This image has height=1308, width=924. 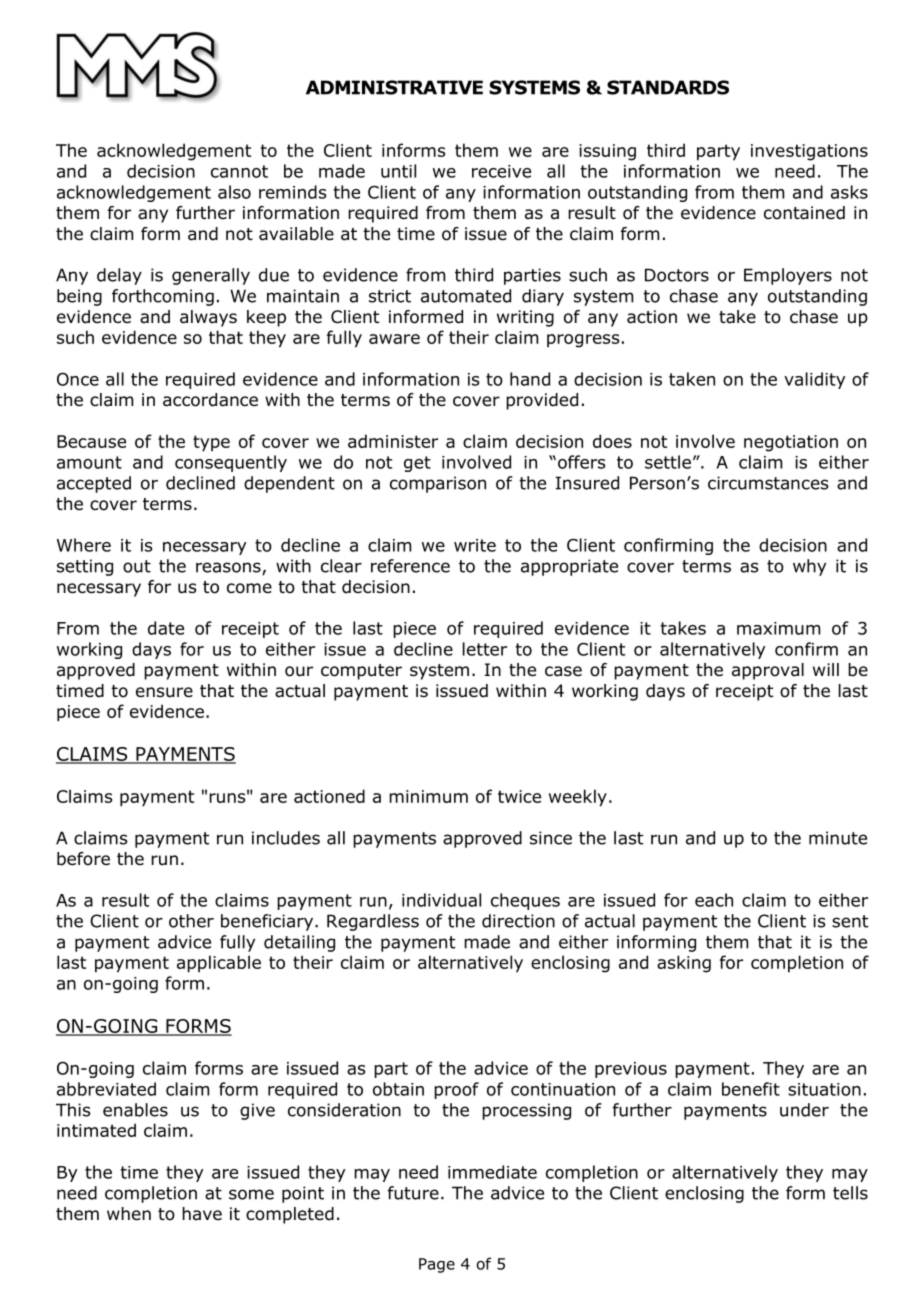 I want to click on other, so click(x=191, y=921).
